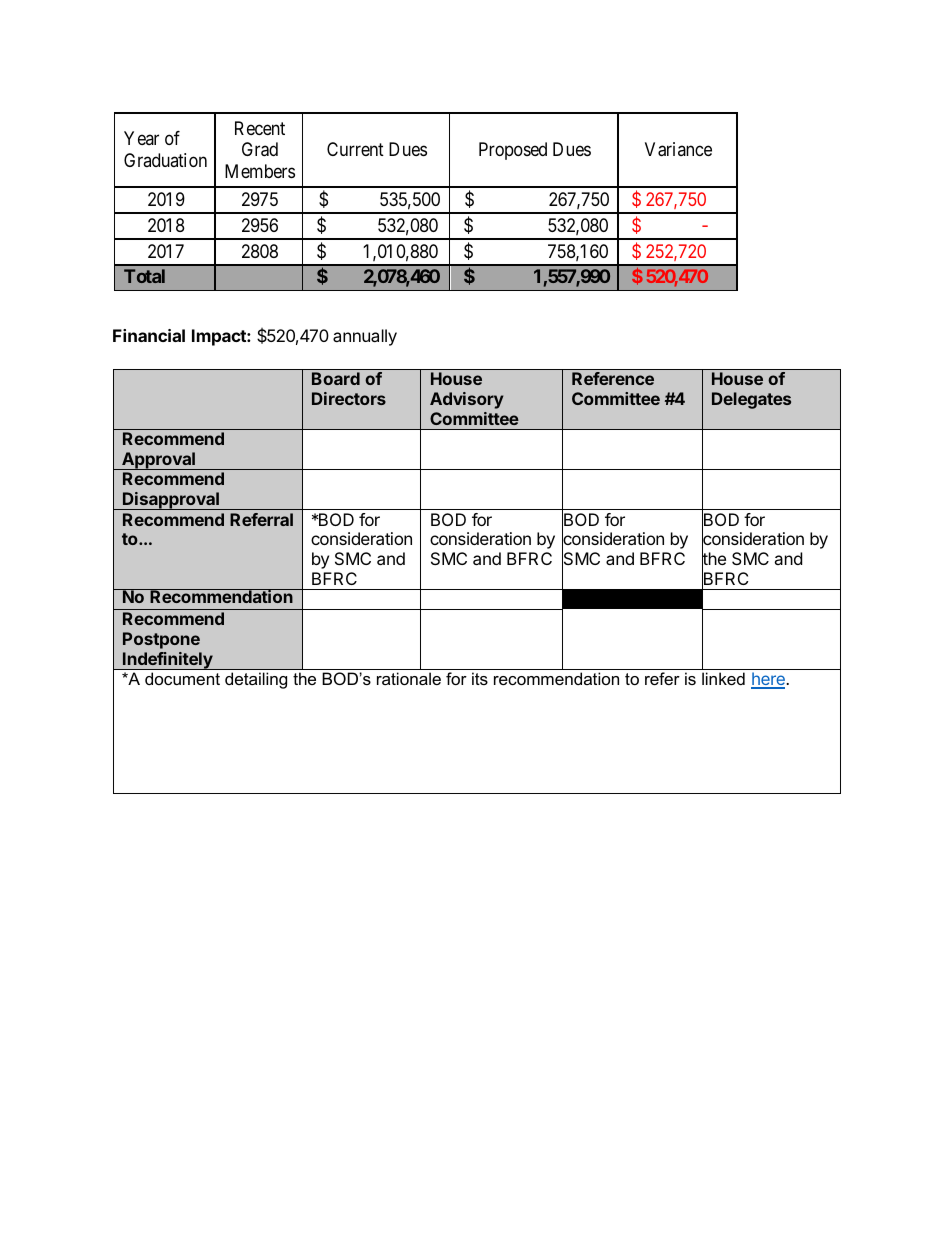 This screenshot has width=952, height=1233. Describe the element at coordinates (182, 678) in the screenshot. I see `document` at that location.
